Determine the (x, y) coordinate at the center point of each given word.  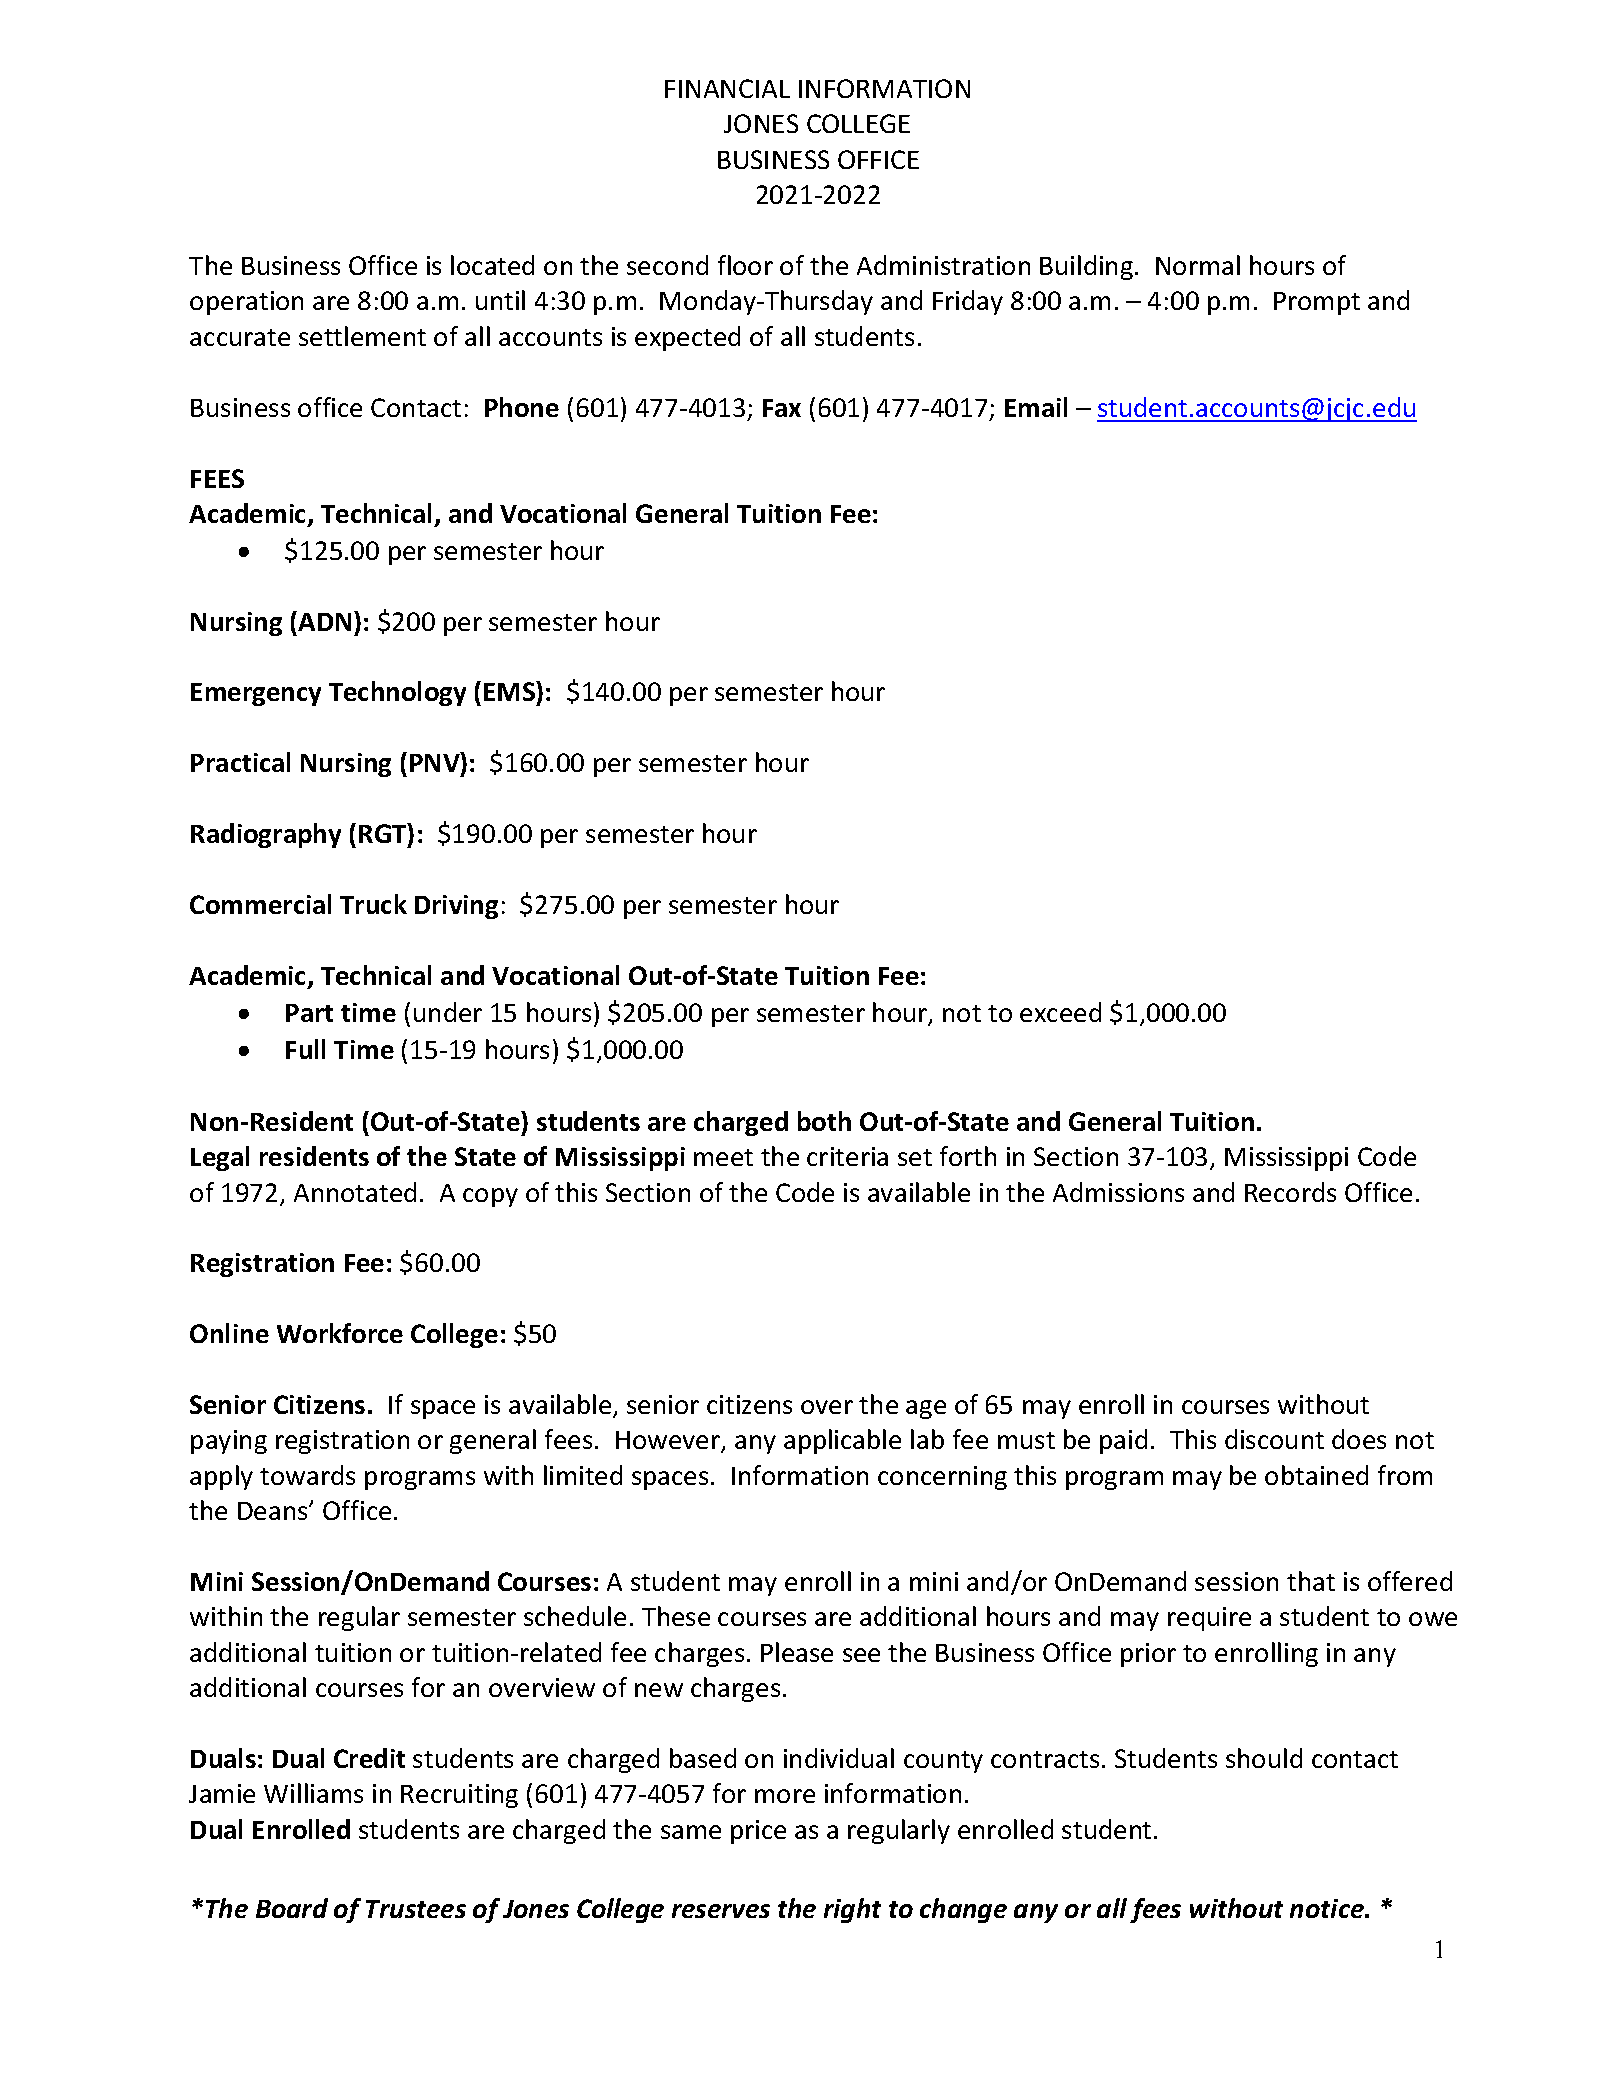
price (758, 1832)
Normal (1198, 265)
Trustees (416, 1909)
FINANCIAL (727, 88)
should (1264, 1758)
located (492, 265)
